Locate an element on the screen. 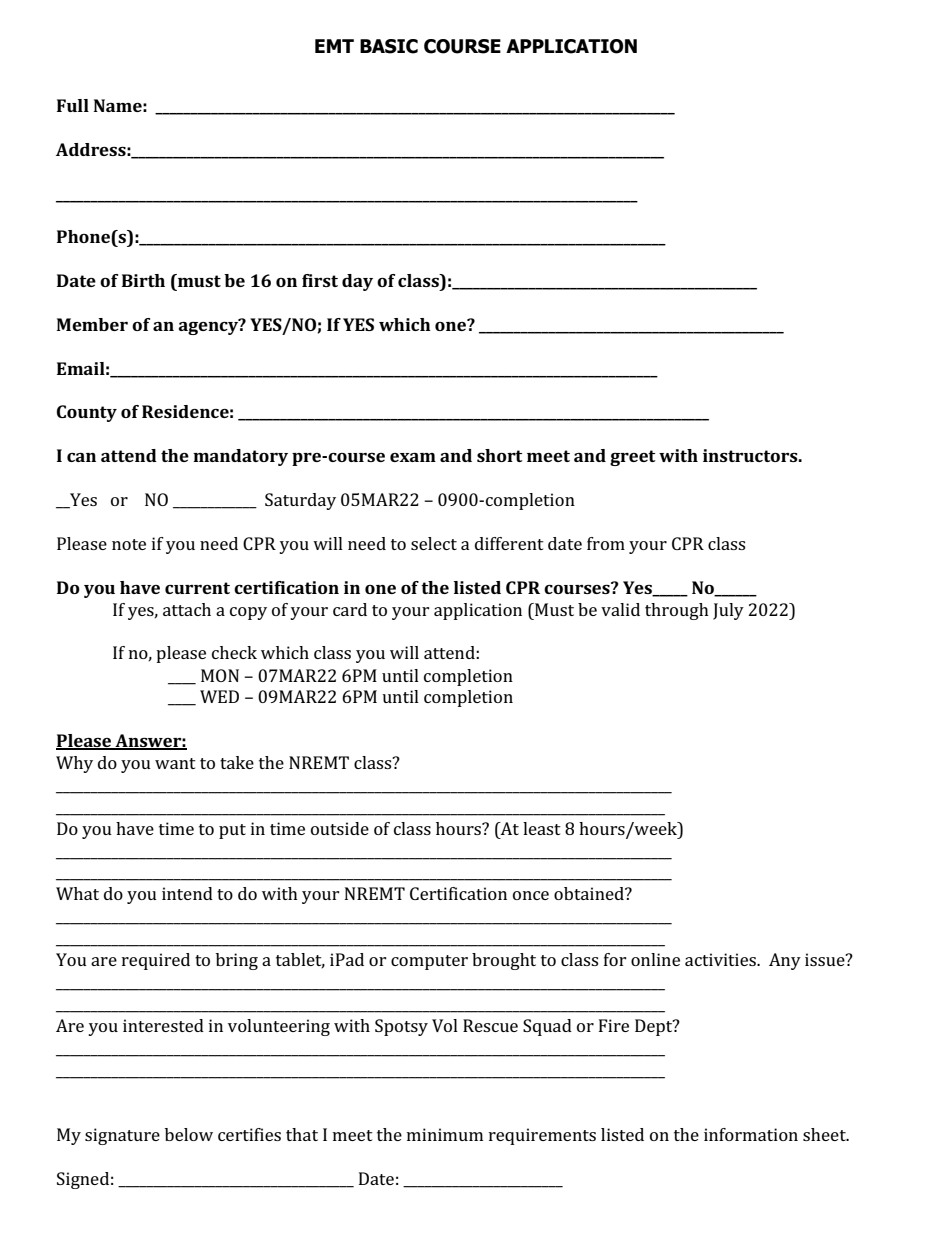 Image resolution: width=952 pixels, height=1233 pixels. BASIC is located at coordinates (389, 46).
